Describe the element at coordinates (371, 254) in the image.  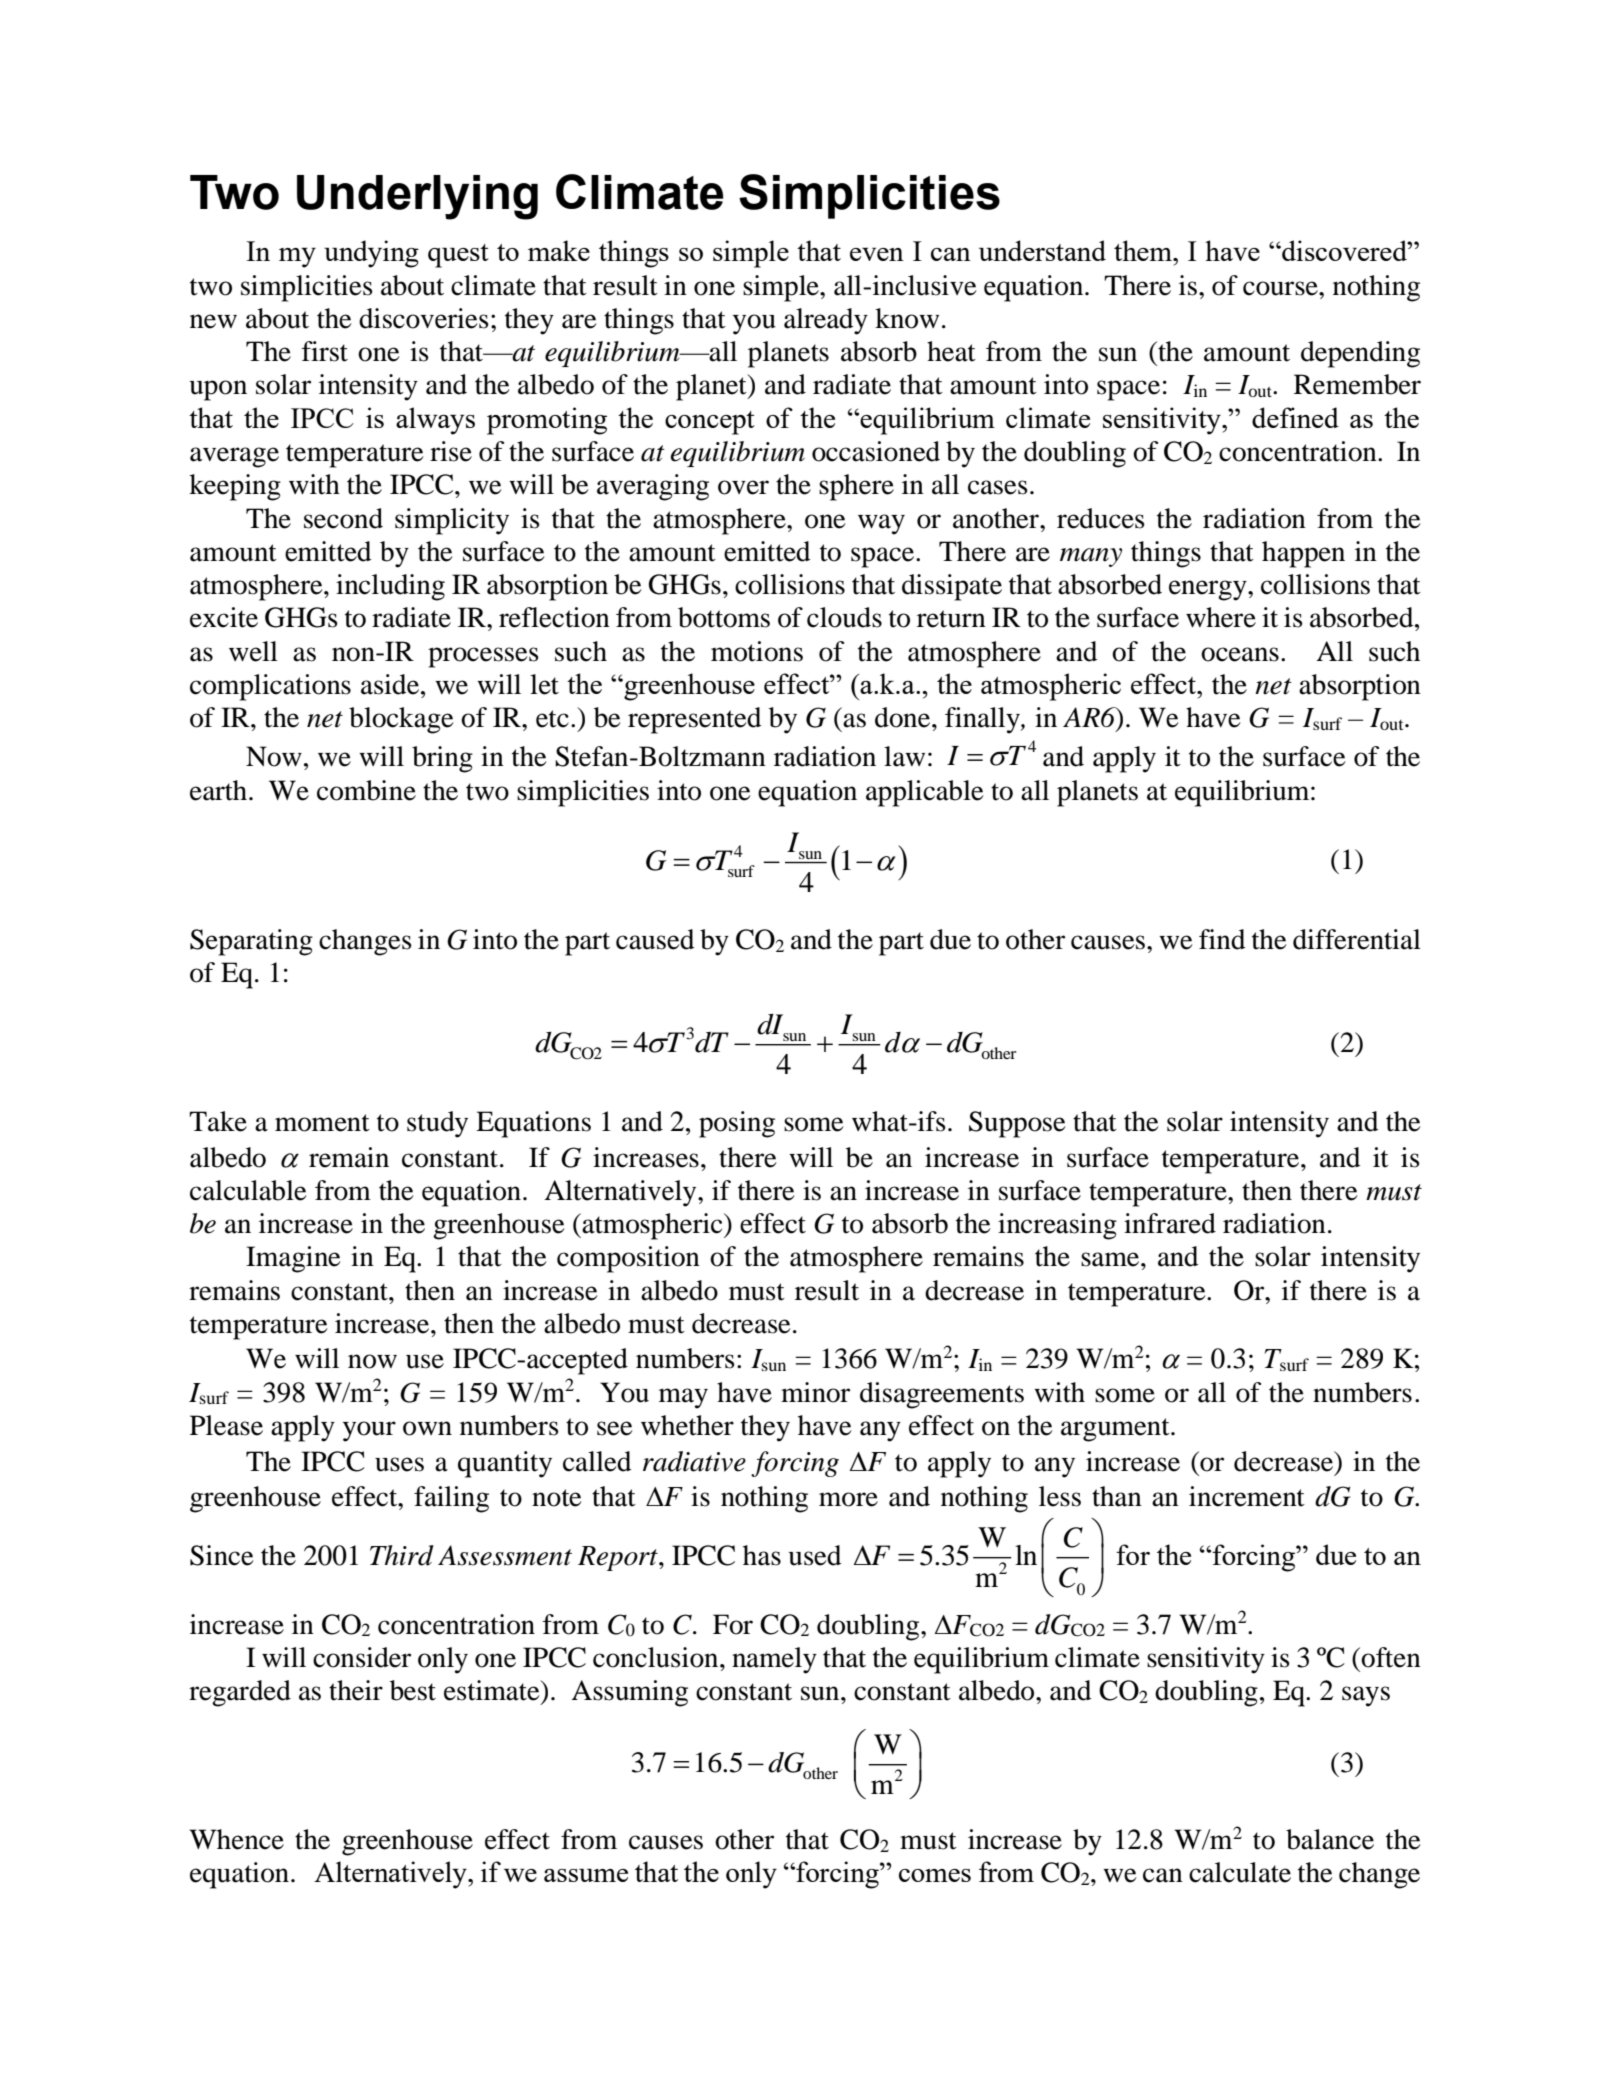
I see `undying` at that location.
